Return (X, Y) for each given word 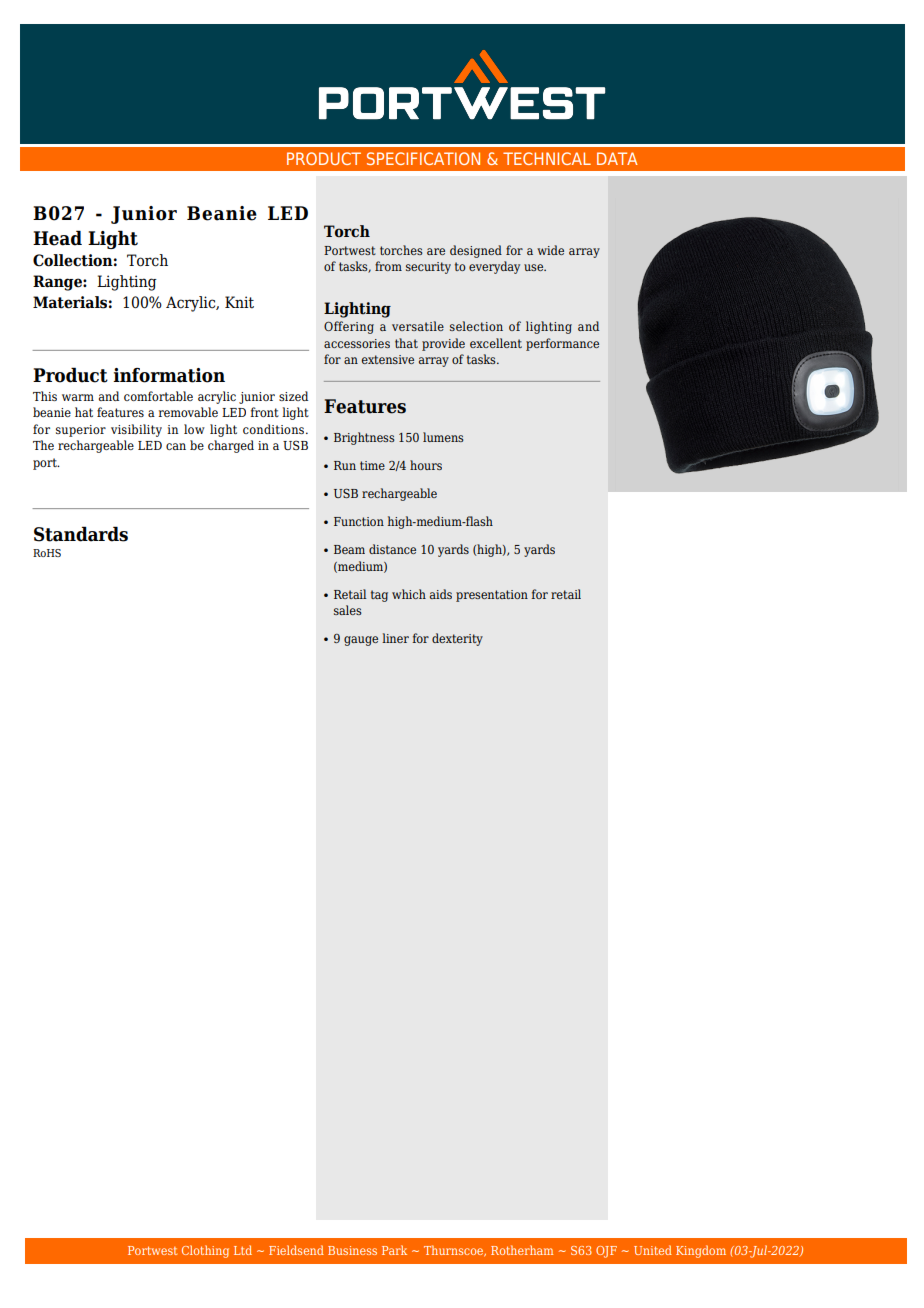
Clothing (205, 1251)
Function (359, 521)
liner (395, 638)
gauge (361, 641)
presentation (492, 596)
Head (57, 238)
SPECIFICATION (423, 158)
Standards (81, 534)
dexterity (457, 639)
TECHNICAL (547, 158)
